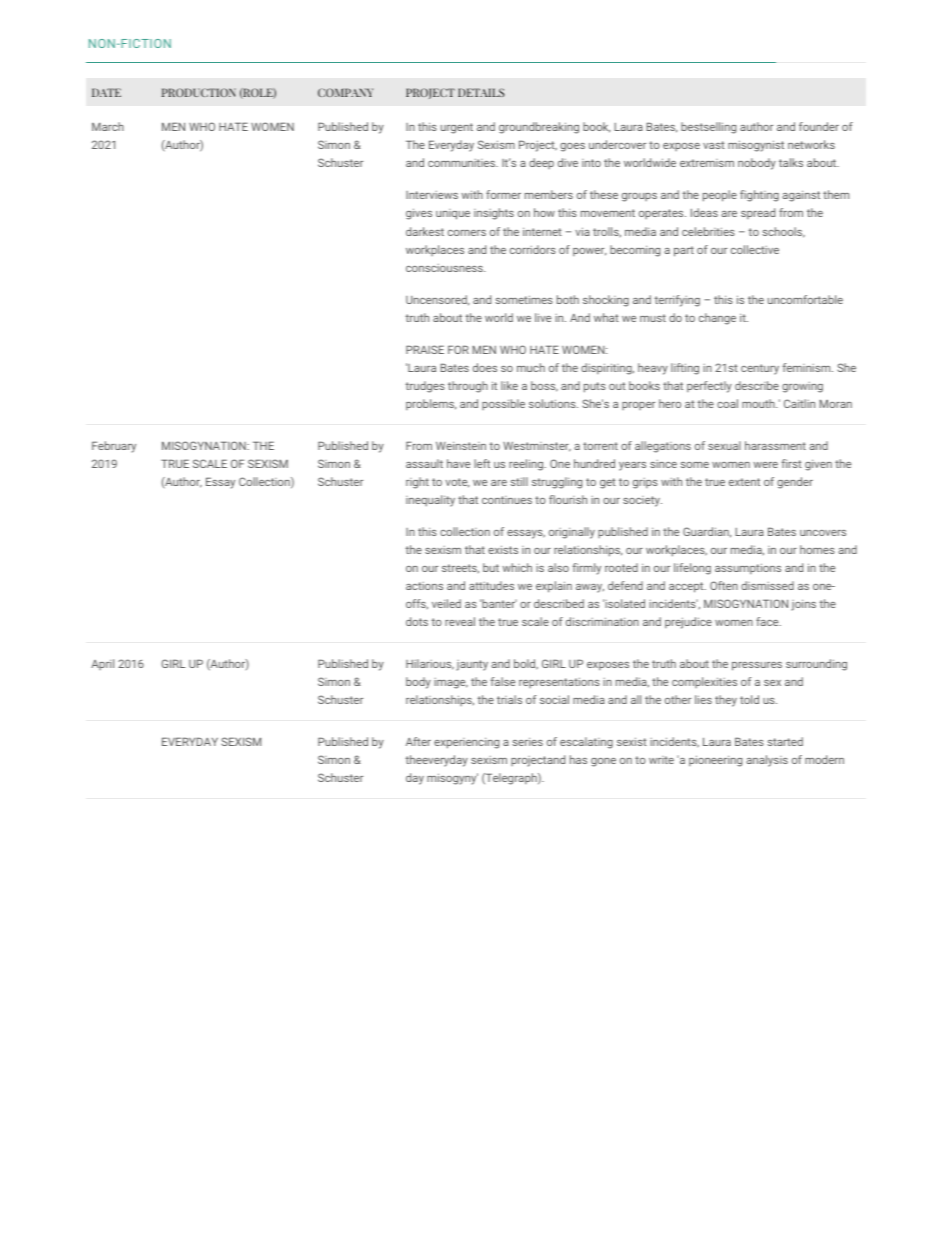  What do you see at coordinates (199, 92) in the document?
I see `PRODUCTION` at bounding box center [199, 92].
